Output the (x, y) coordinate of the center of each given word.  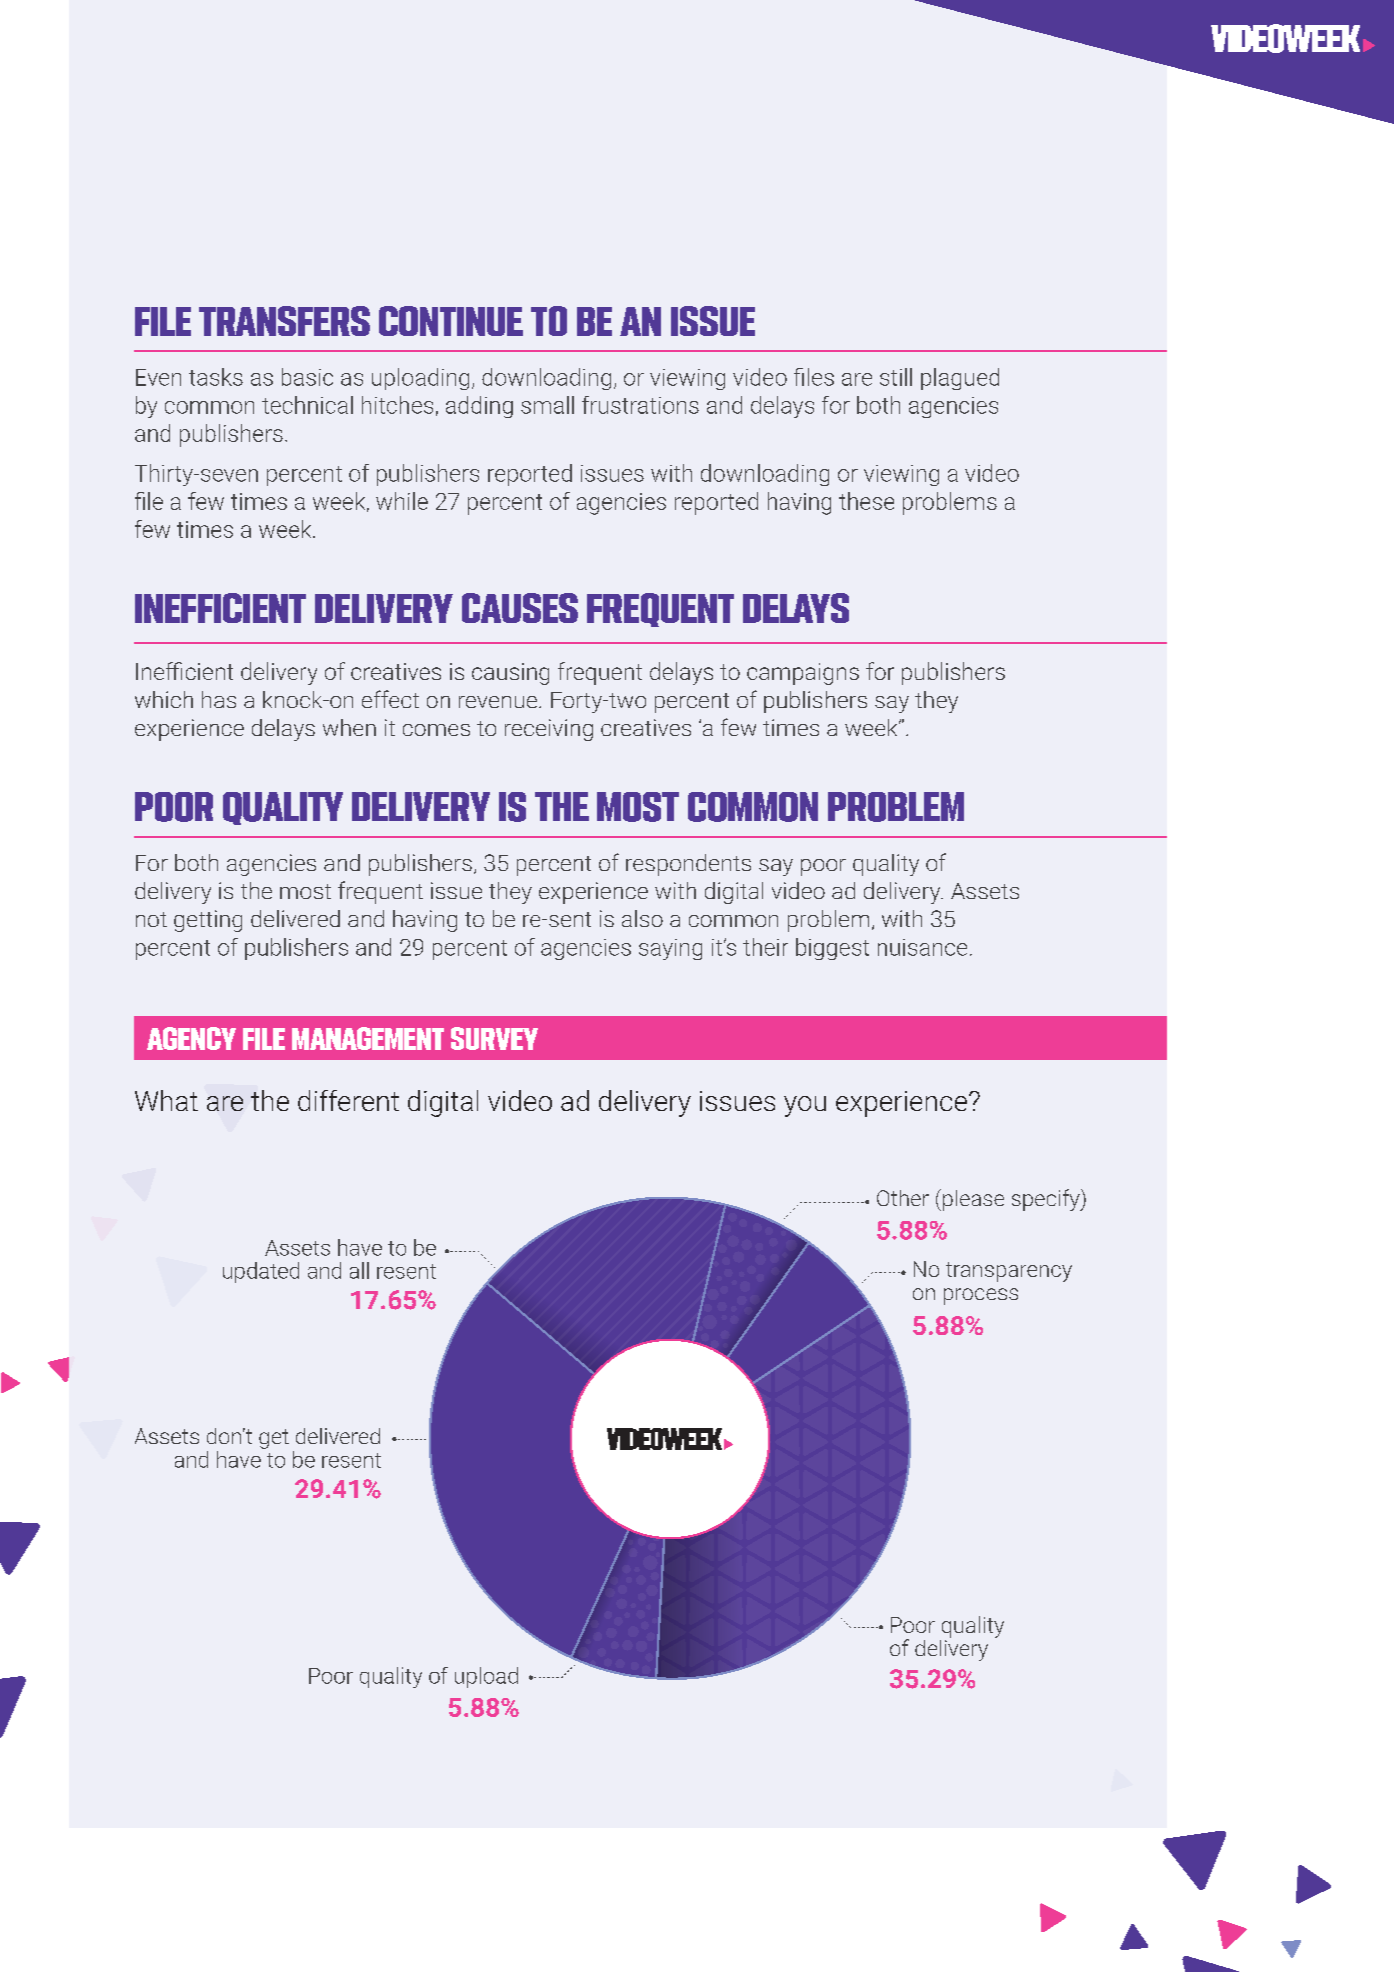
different (348, 1100)
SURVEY (494, 1038)
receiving (549, 730)
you (805, 1106)
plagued (960, 379)
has (219, 699)
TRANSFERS (284, 321)
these (866, 501)
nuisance (922, 947)
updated (261, 1272)
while (402, 501)
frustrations (640, 405)
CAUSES (520, 608)
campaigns (803, 674)
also (642, 918)
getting (208, 921)
